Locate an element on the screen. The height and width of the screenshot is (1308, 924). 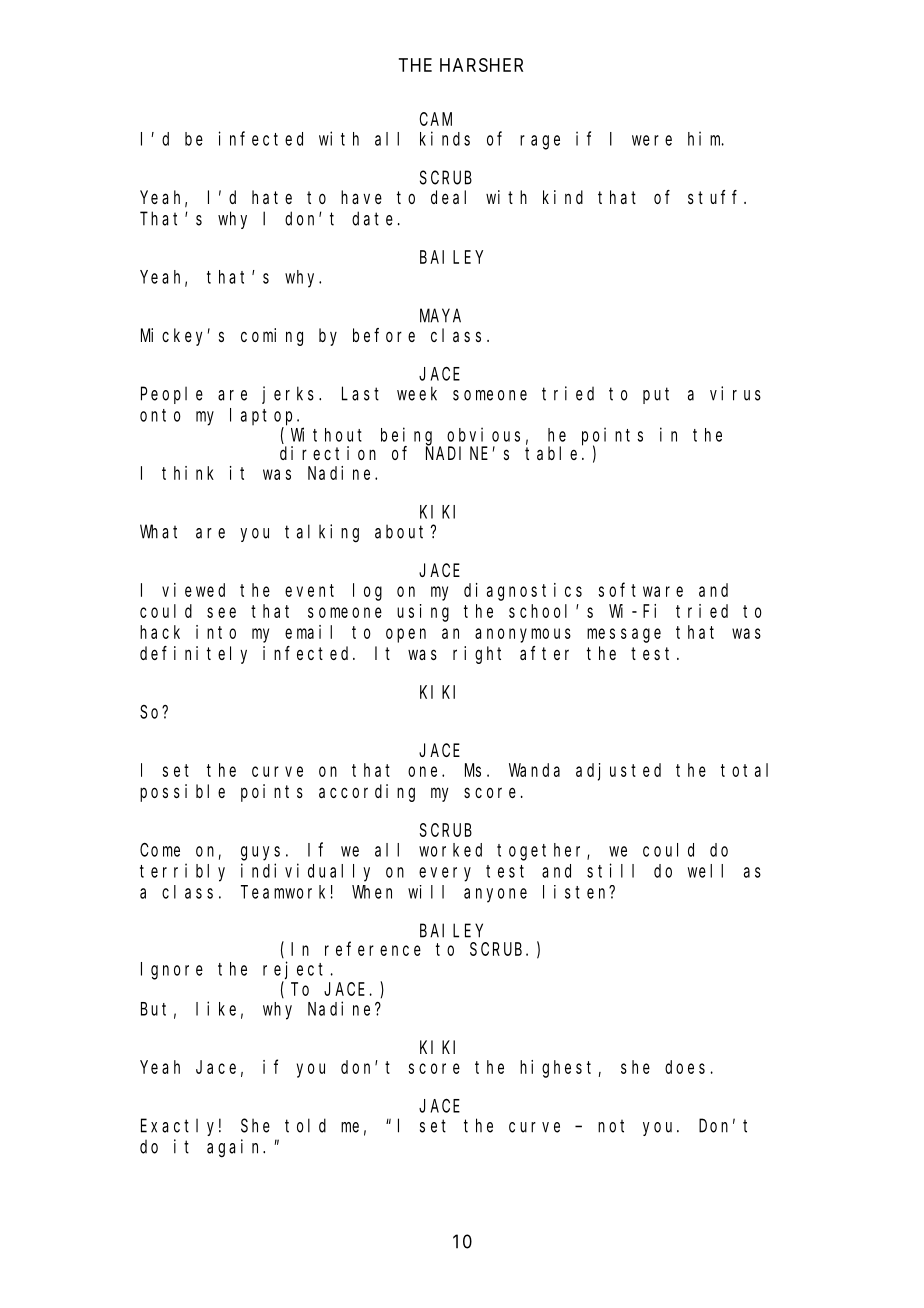
were is located at coordinates (652, 140).
